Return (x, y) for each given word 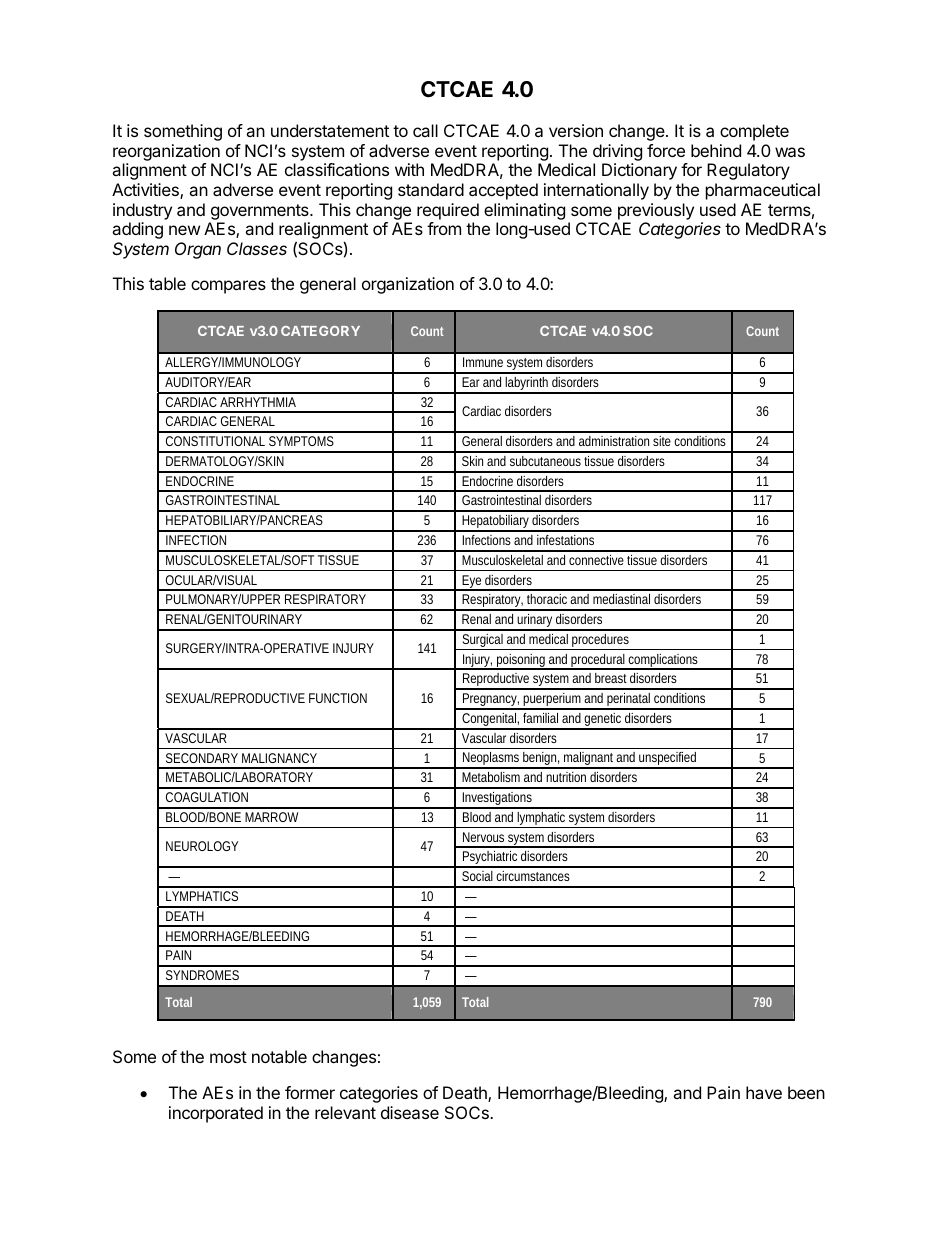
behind (716, 150)
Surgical (483, 642)
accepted (503, 191)
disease (410, 1112)
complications (664, 662)
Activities (146, 191)
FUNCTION (338, 698)
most (228, 1057)
